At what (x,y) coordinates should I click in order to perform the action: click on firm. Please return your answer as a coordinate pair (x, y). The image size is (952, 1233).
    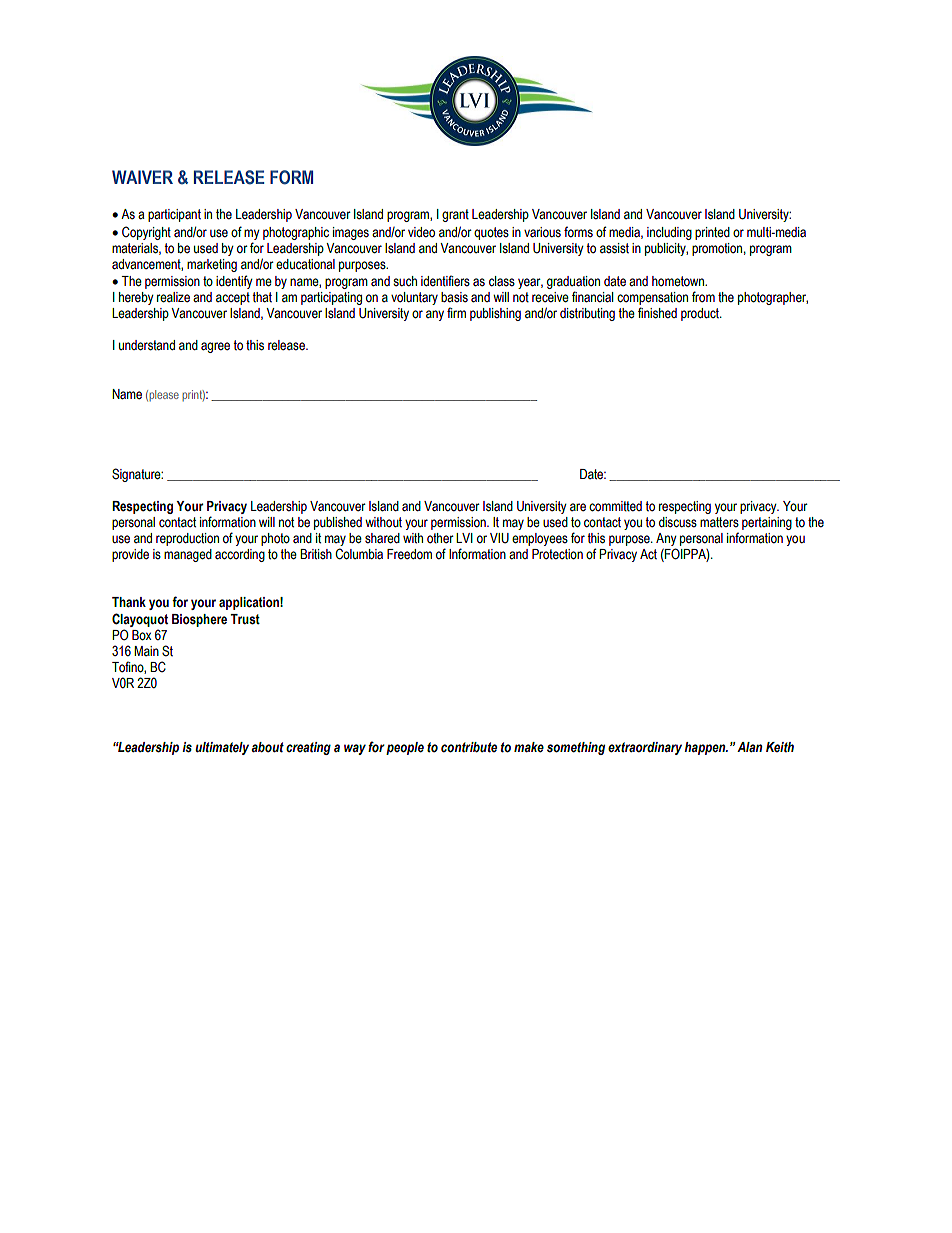
    Looking at the image, I should click on (456, 312).
